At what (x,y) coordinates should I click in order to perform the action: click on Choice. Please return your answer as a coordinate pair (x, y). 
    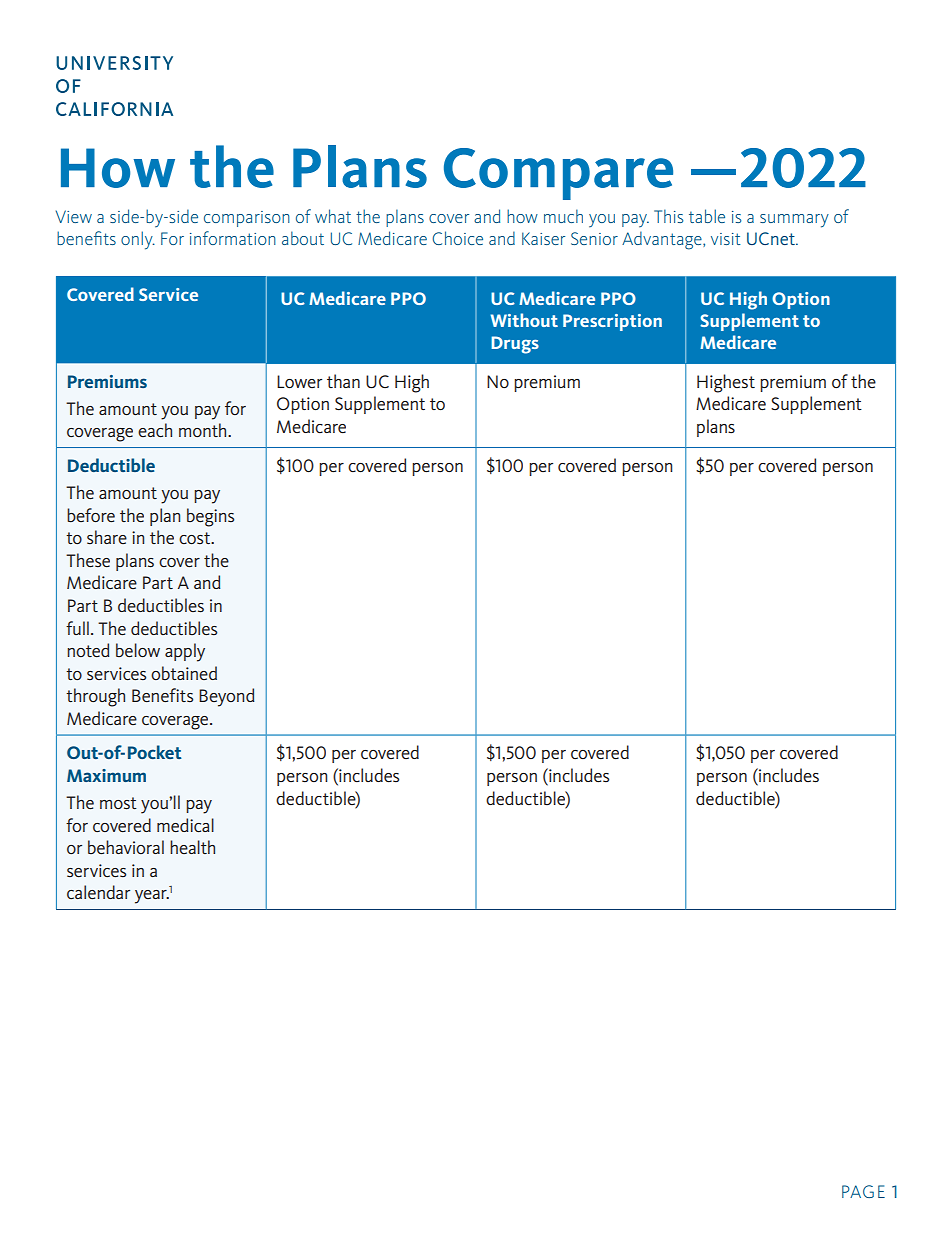
    Looking at the image, I should click on (457, 238).
